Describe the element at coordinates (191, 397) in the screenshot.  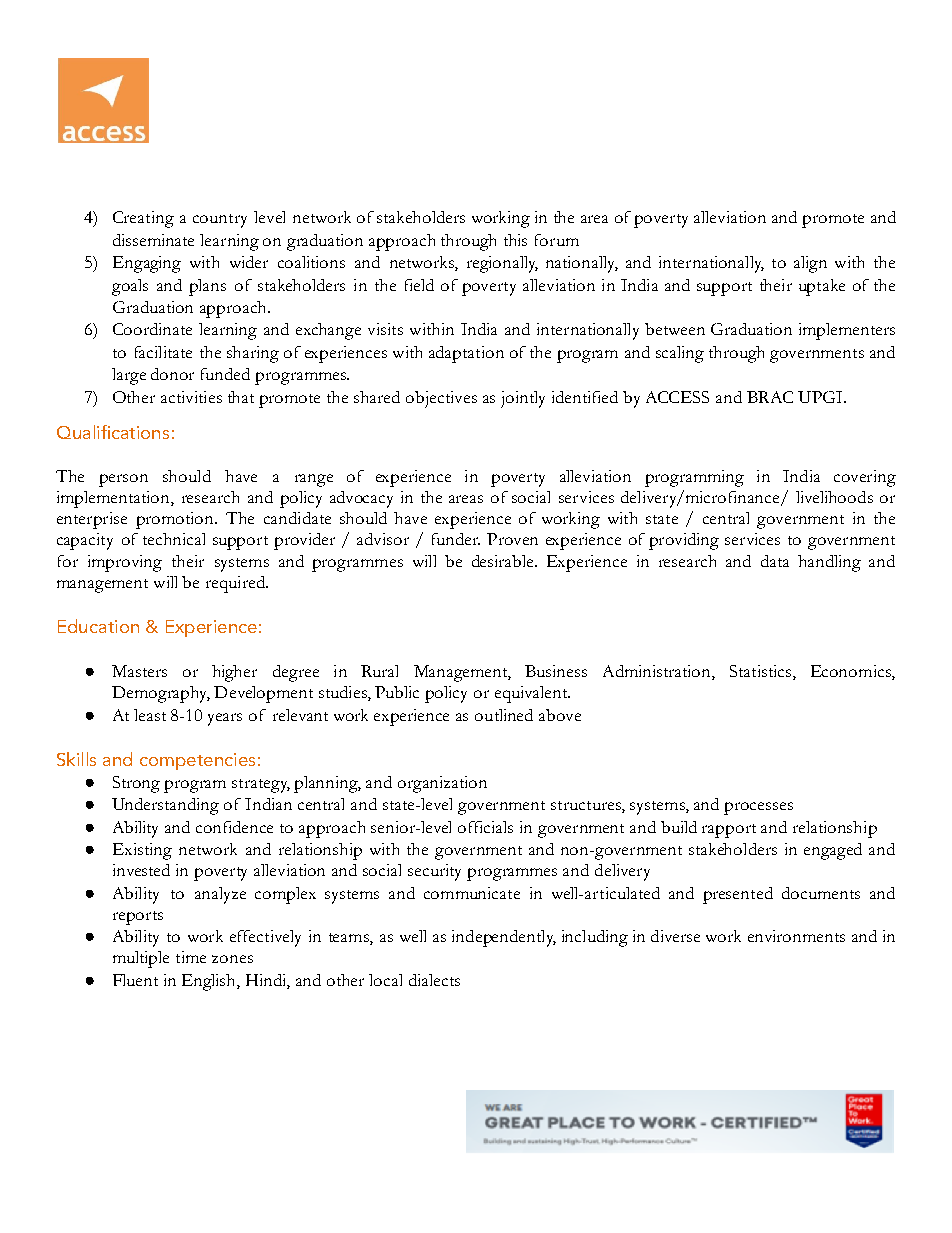
I see `activities` at that location.
